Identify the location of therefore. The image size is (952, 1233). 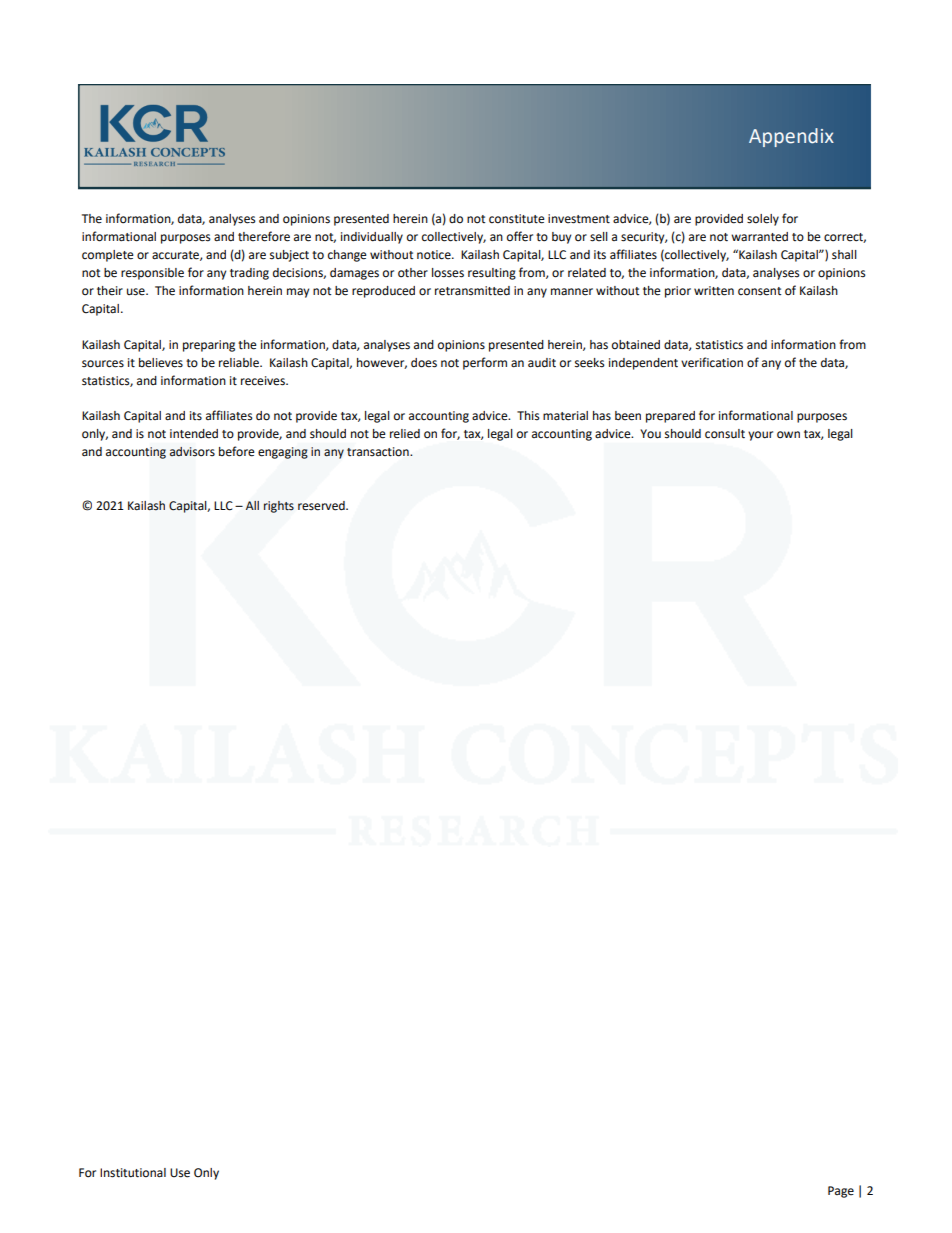
(264, 236).
